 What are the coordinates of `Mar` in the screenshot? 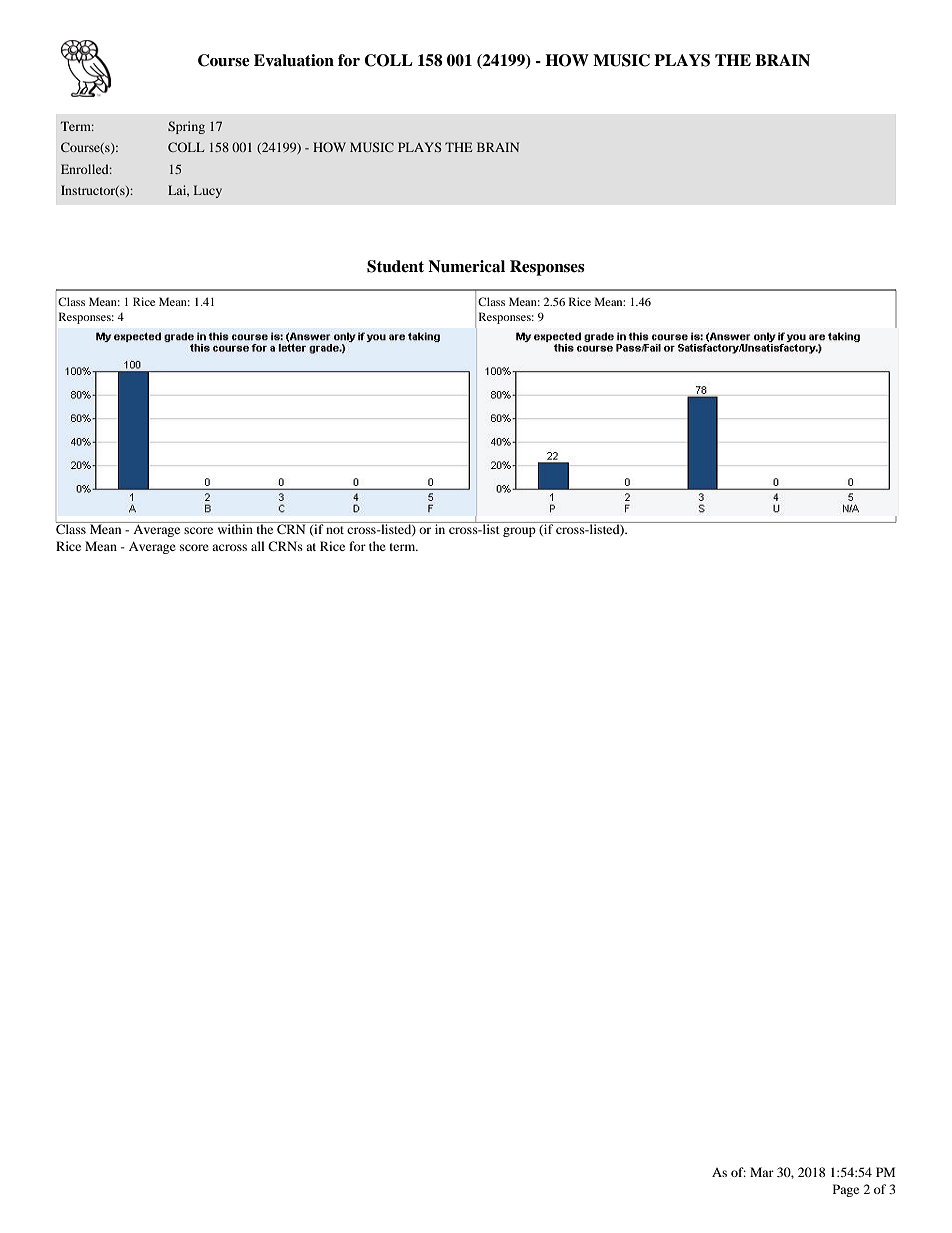 It's located at (762, 1172).
